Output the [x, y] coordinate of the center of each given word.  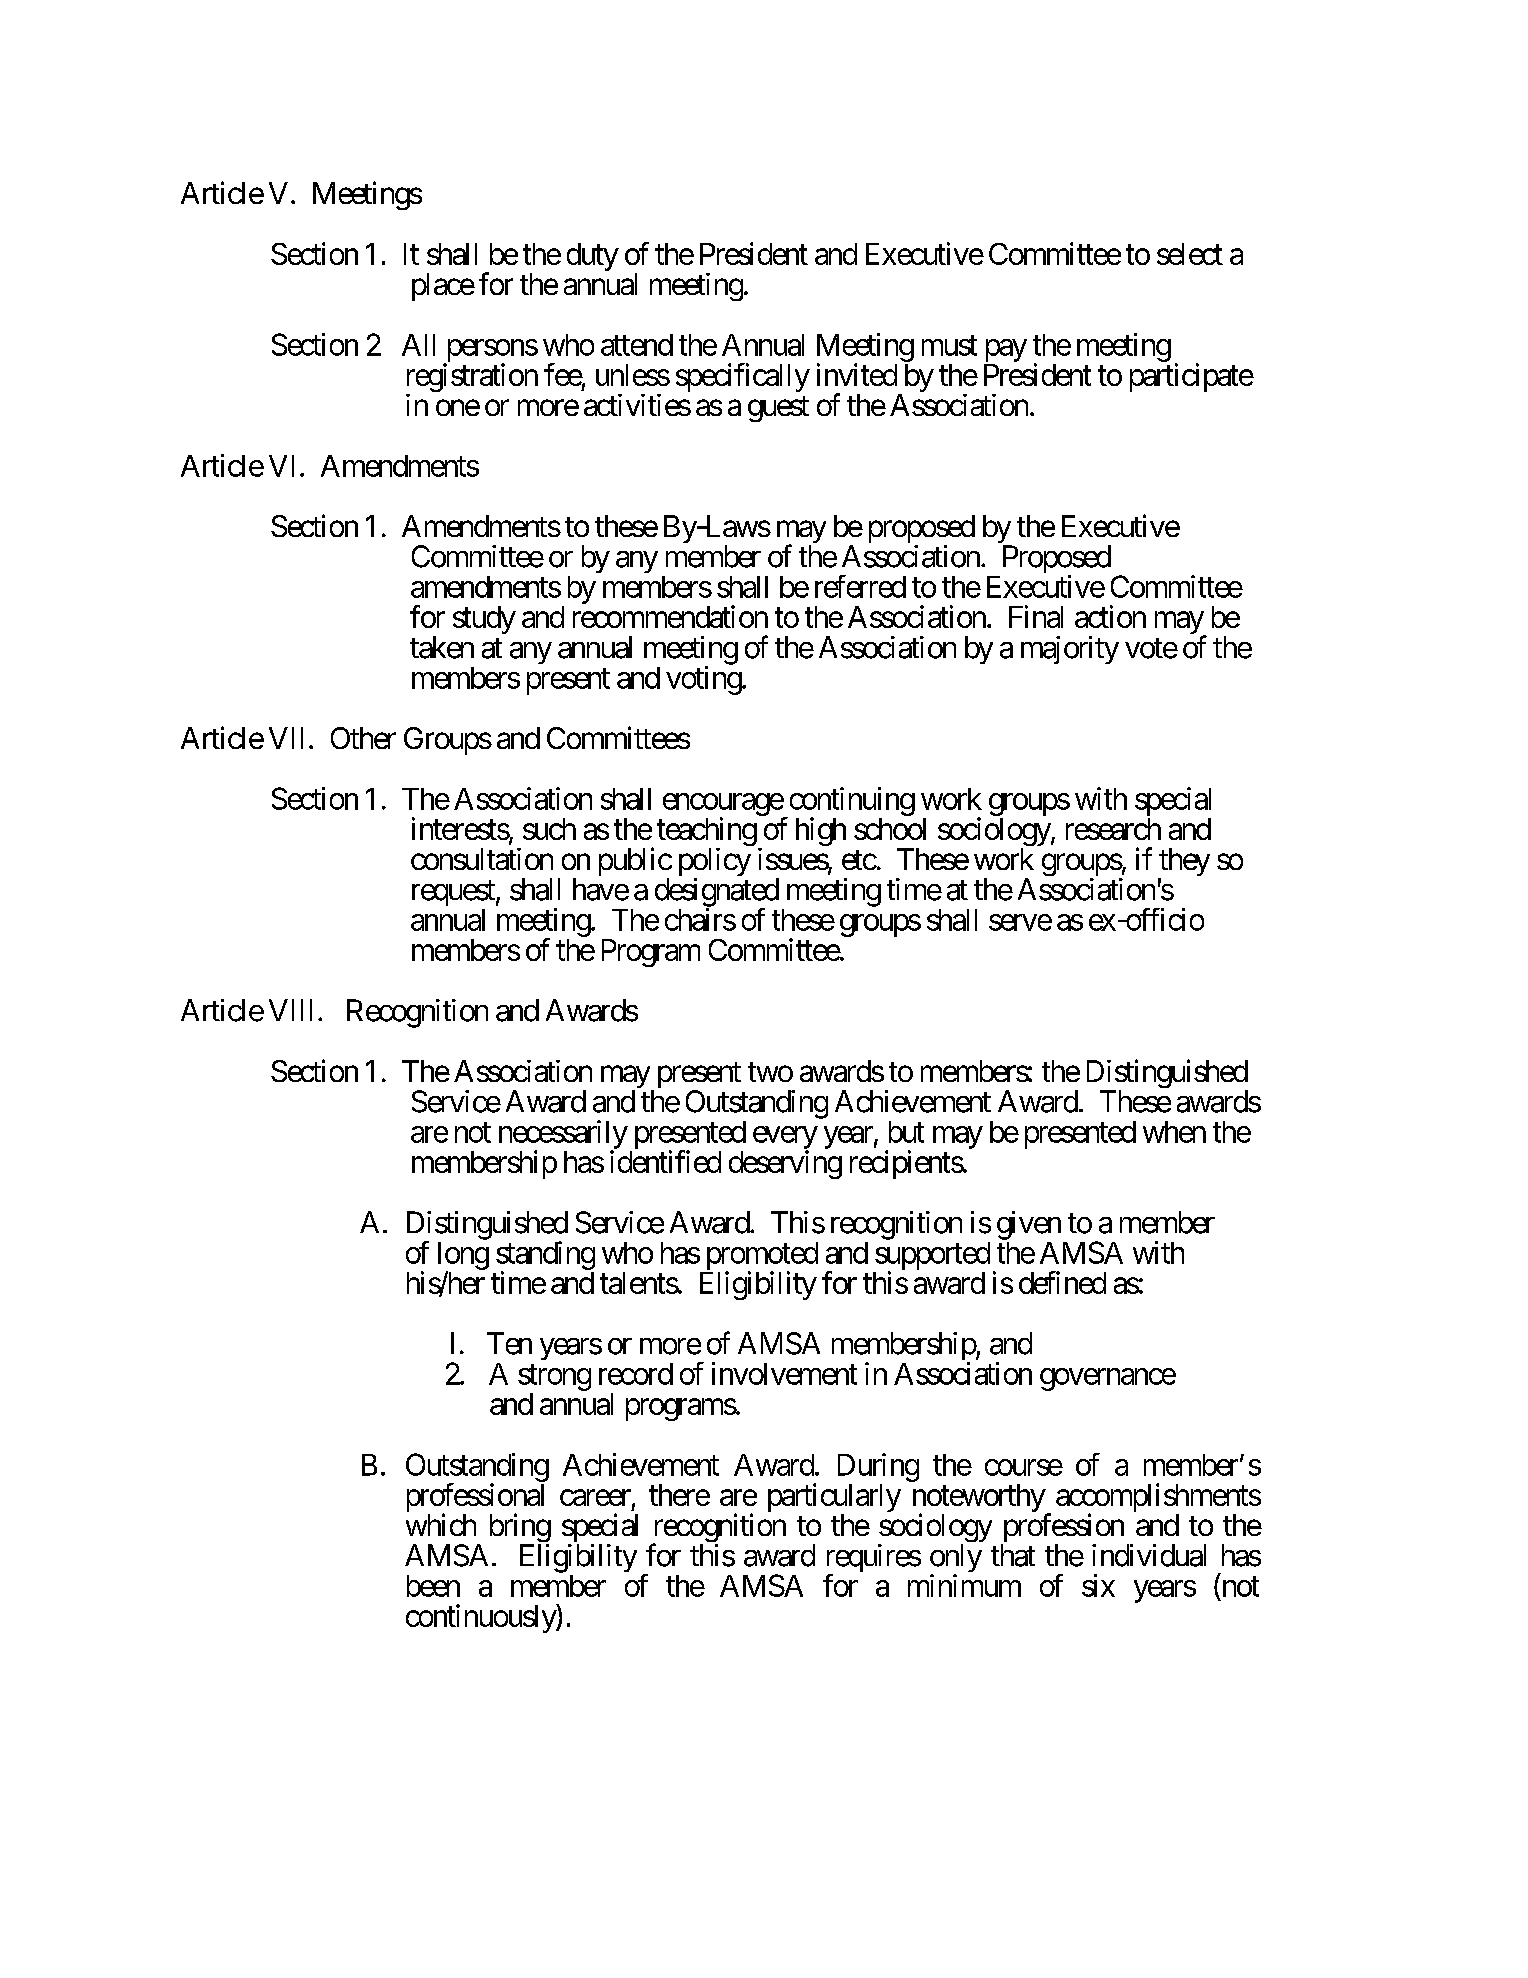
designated [717, 893]
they [1184, 863]
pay [1006, 350]
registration [472, 379]
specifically [743, 377]
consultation [482, 859]
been [433, 1586]
